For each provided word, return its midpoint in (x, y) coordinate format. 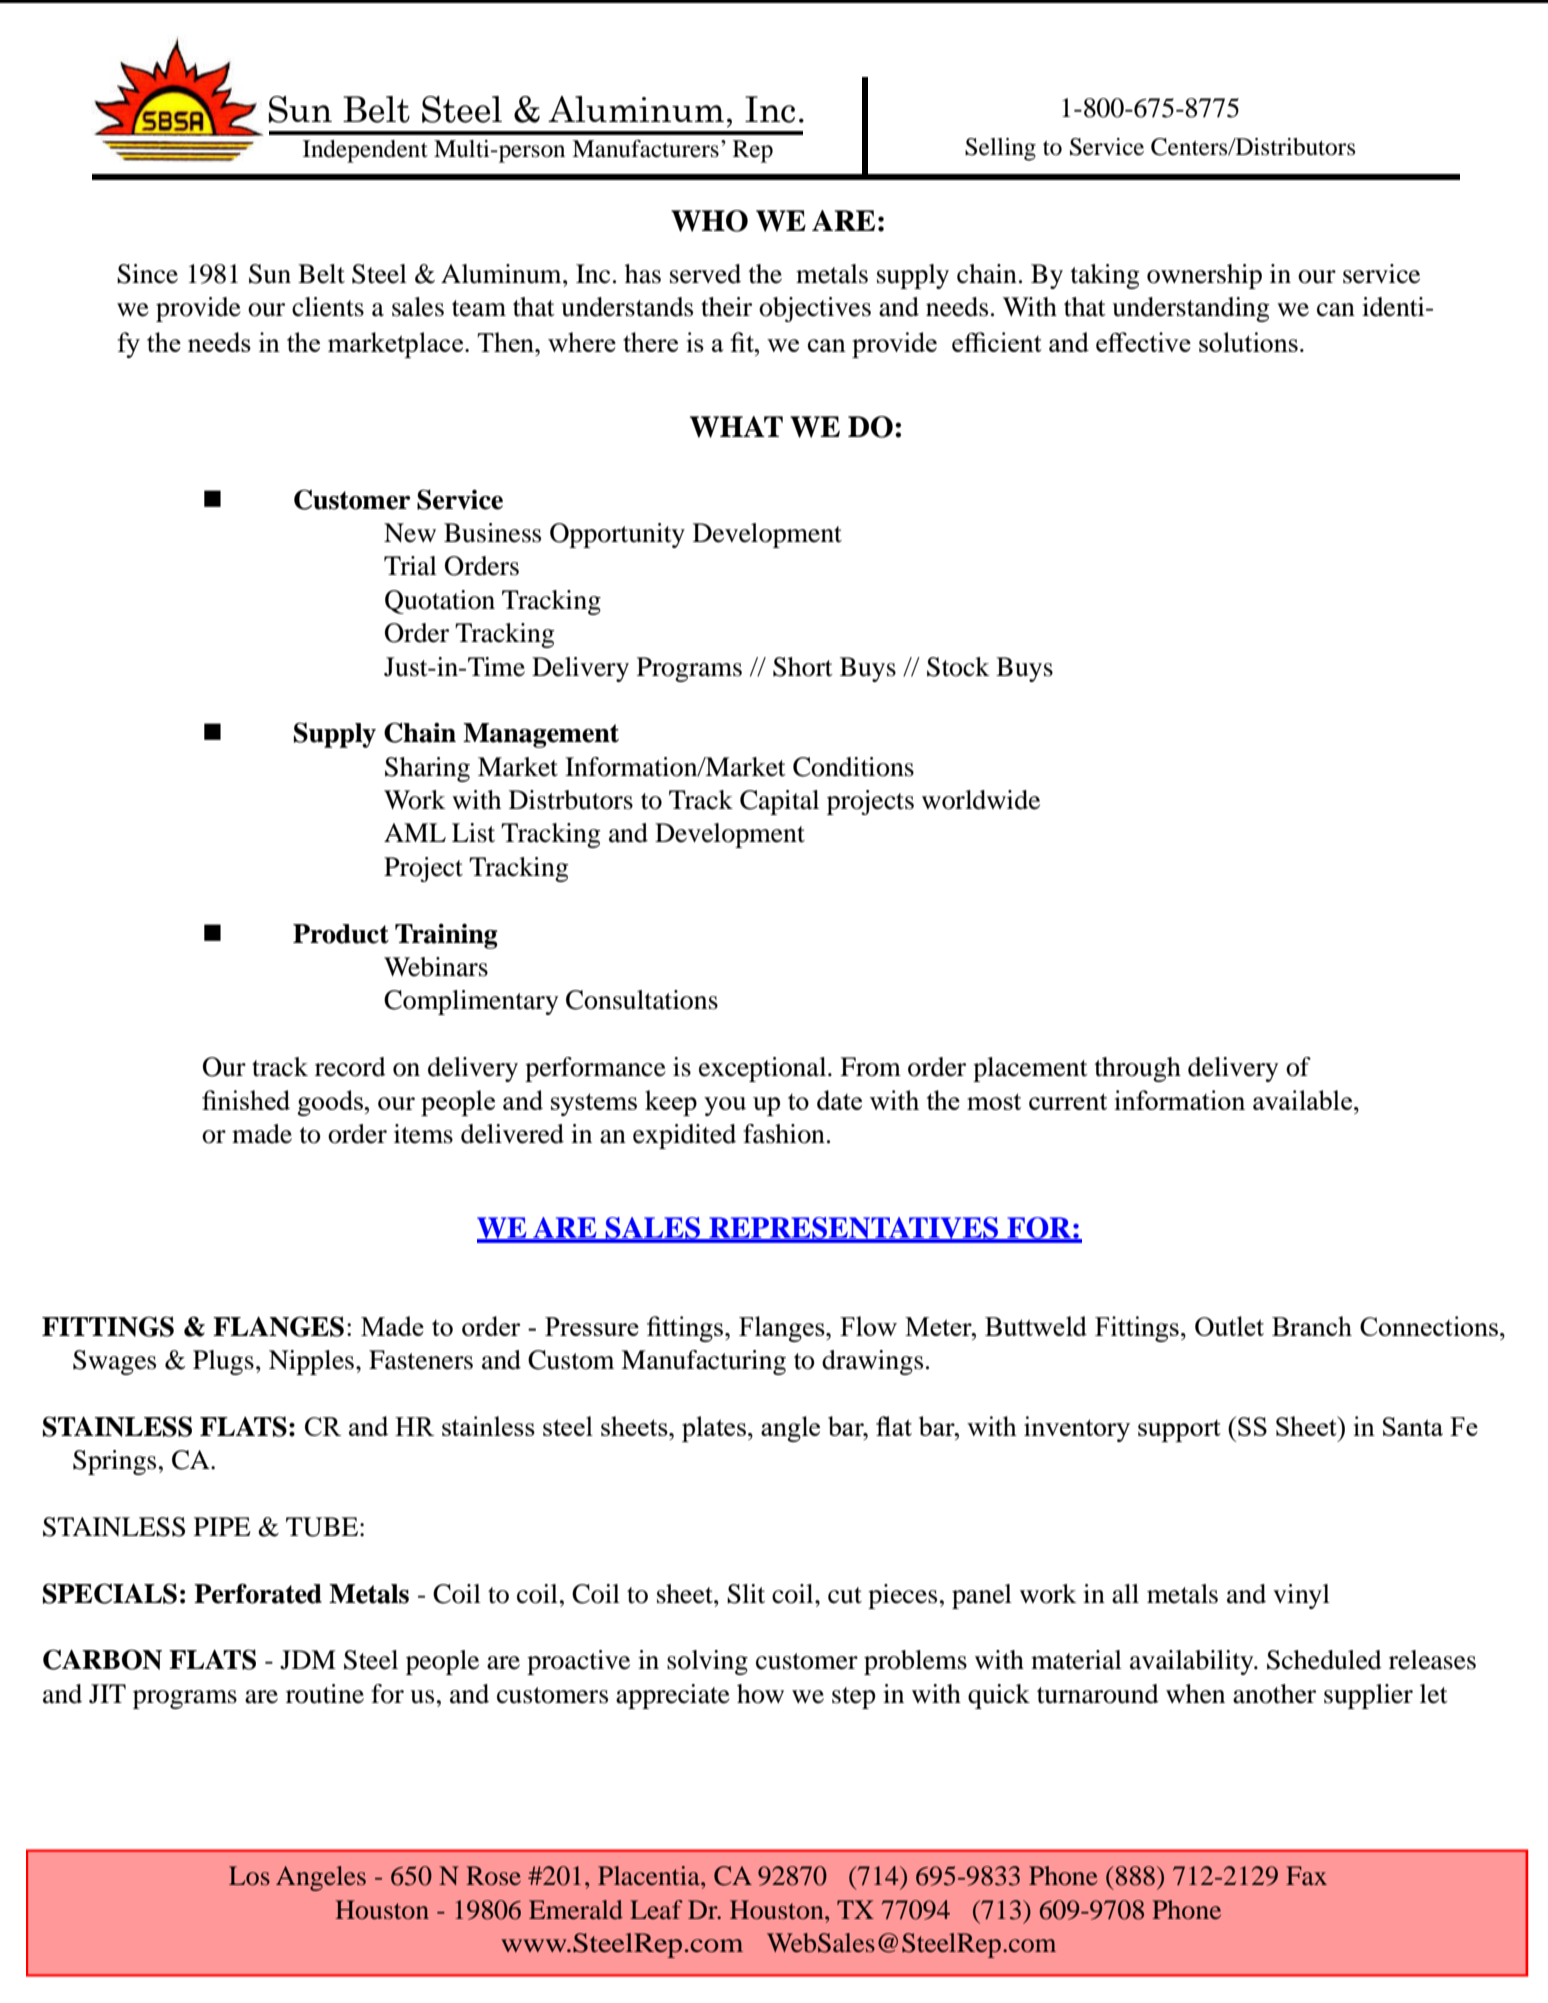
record (350, 1067)
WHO (709, 221)
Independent (365, 151)
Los (249, 1876)
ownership (1204, 276)
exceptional (764, 1069)
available (1302, 1100)
